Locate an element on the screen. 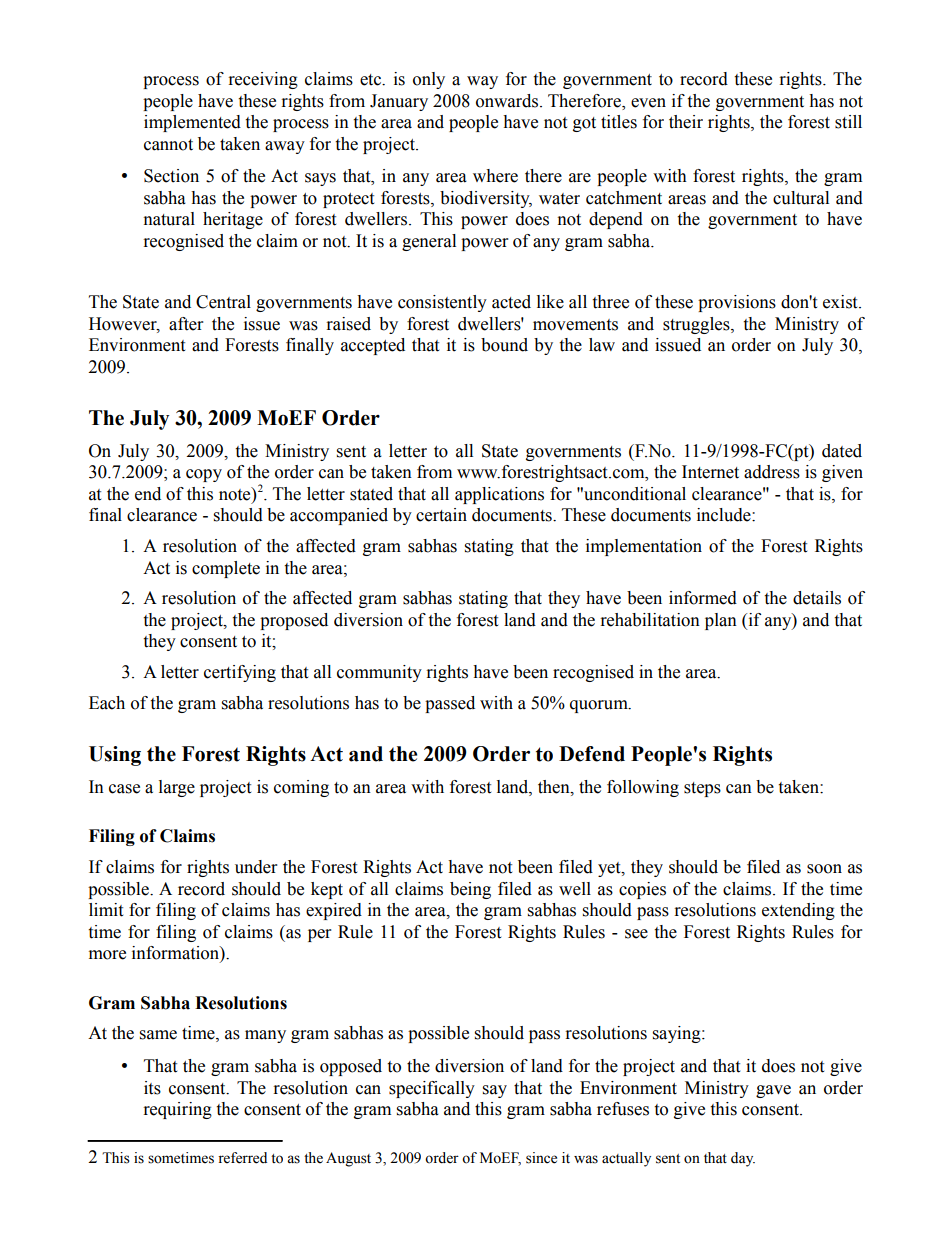  requiring is located at coordinates (178, 1110).
